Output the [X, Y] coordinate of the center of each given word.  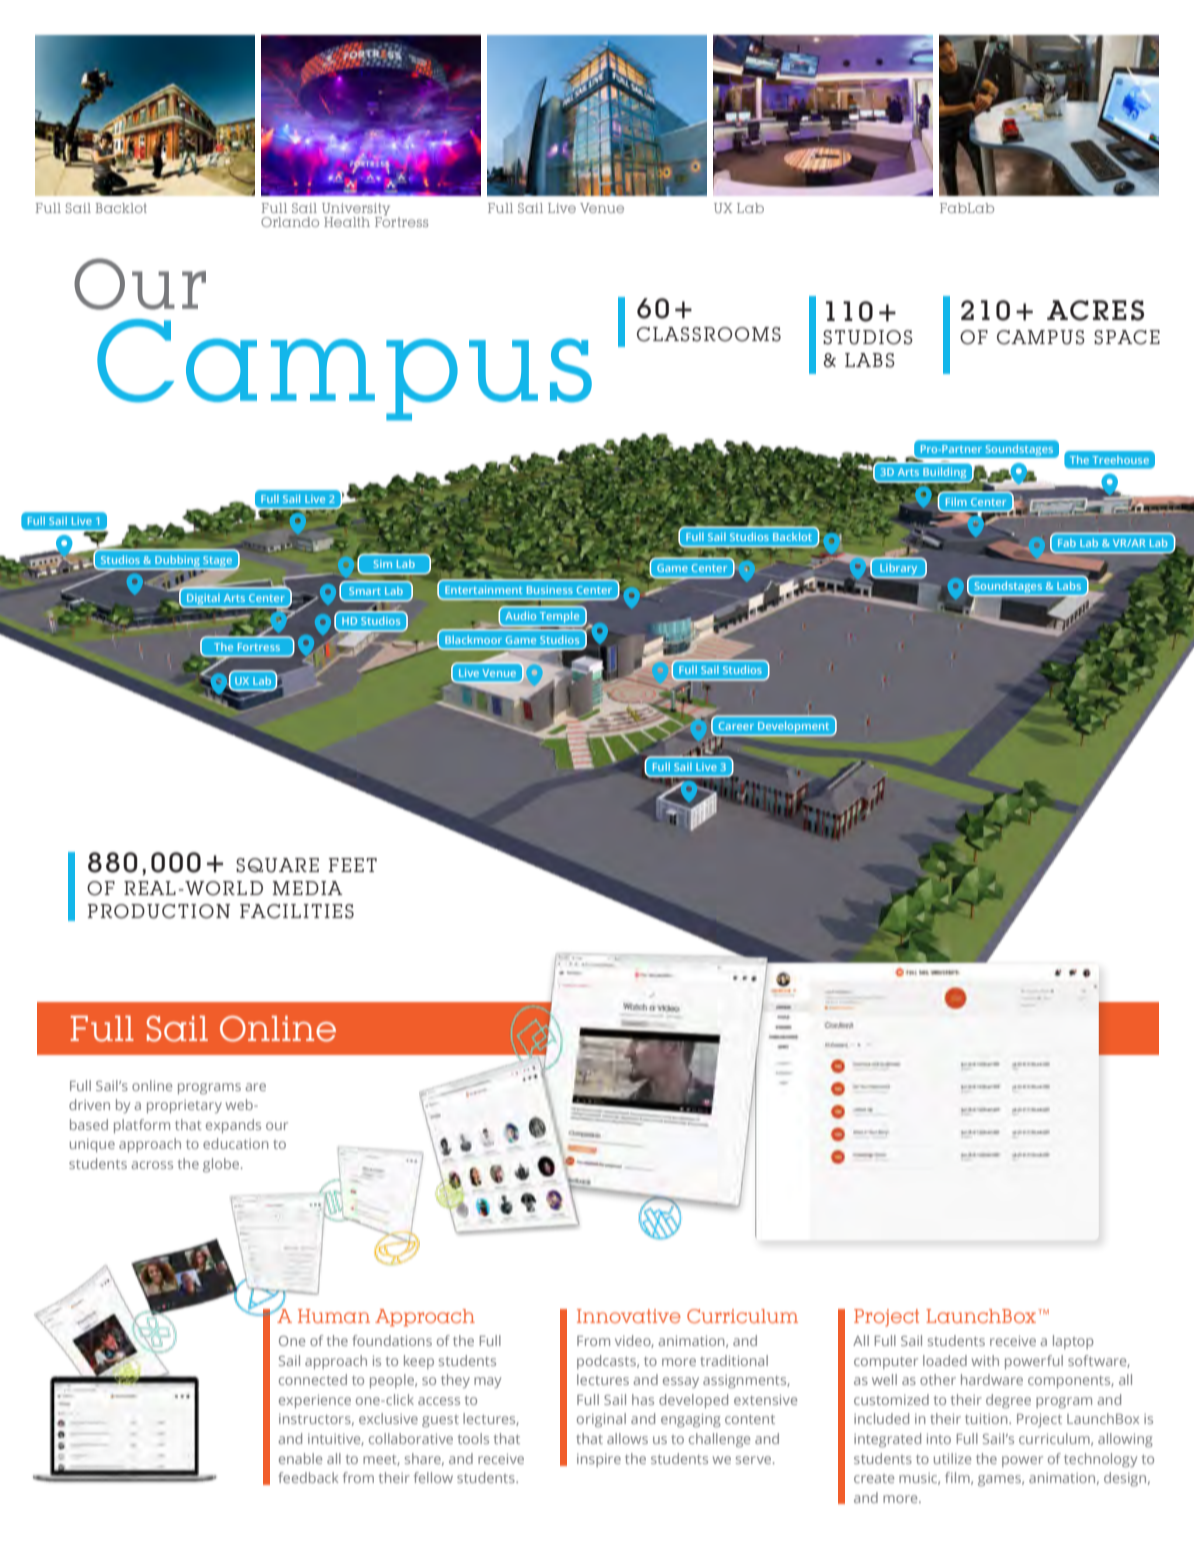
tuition [987, 1419]
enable [300, 1458]
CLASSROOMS [709, 334]
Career [736, 726]
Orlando [290, 222]
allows [627, 1438]
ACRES [1095, 310]
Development [793, 727]
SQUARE [277, 865]
